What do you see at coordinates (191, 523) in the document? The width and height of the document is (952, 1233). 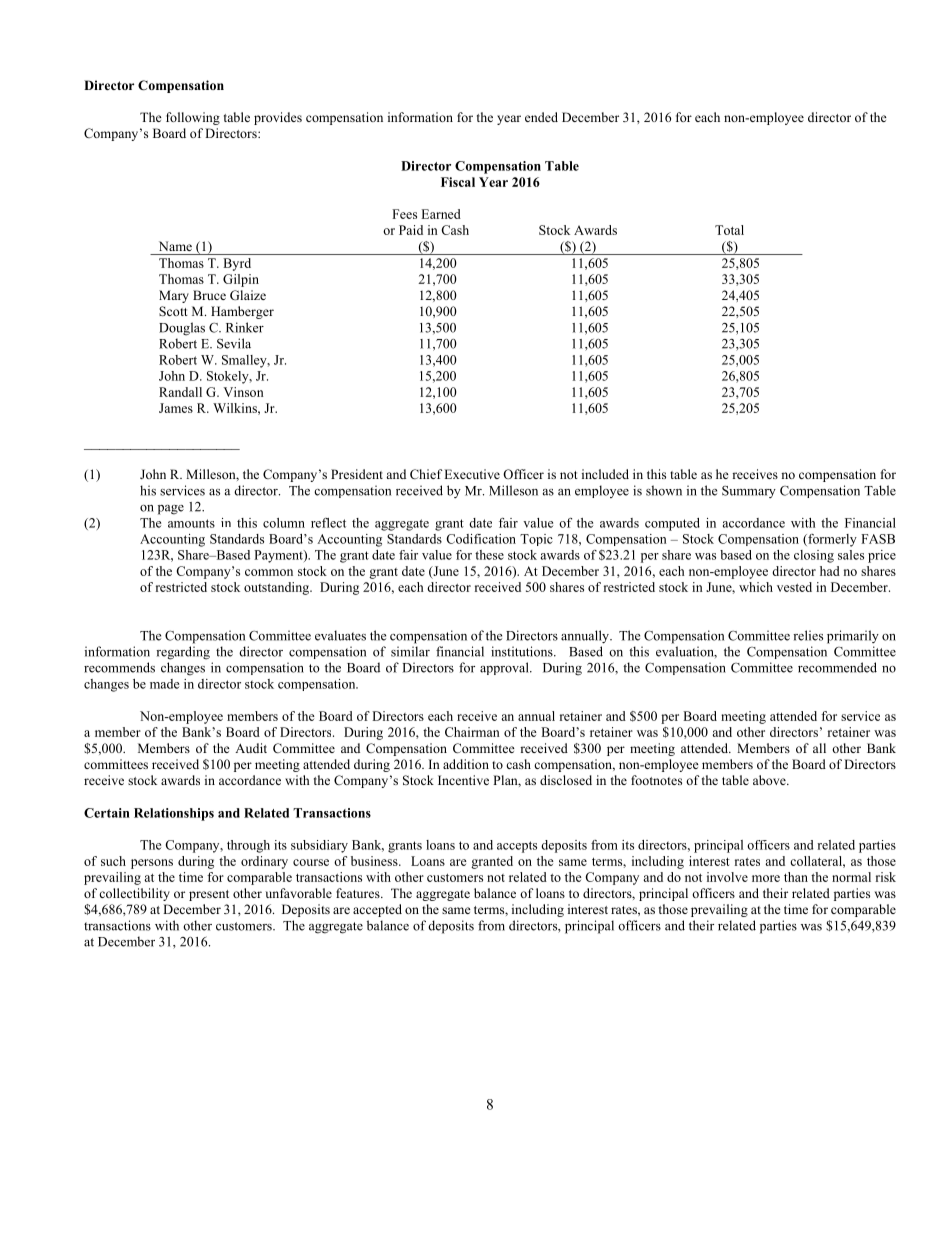 I see `amounts` at bounding box center [191, 523].
